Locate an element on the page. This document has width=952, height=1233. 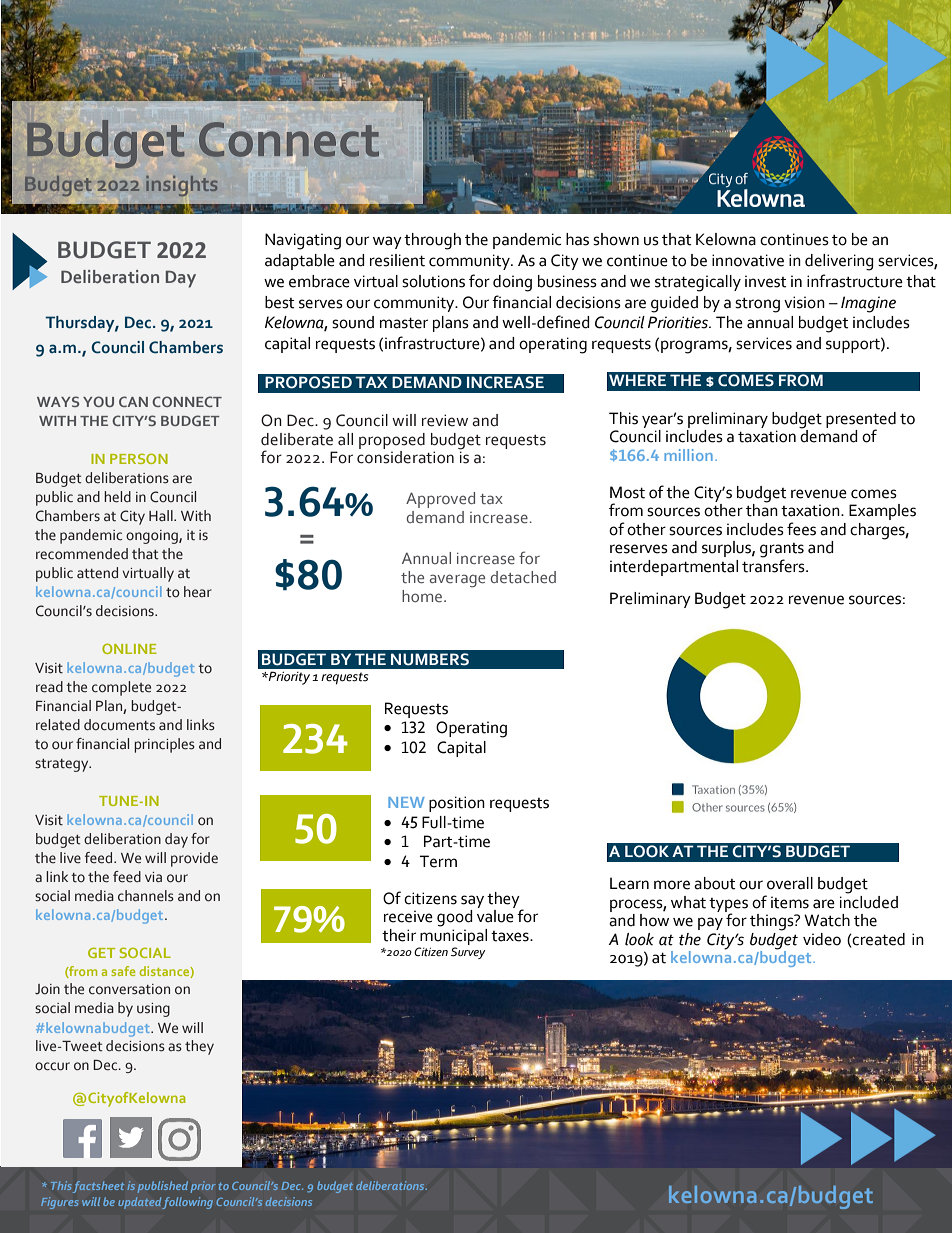
consideration is located at coordinates (405, 457).
